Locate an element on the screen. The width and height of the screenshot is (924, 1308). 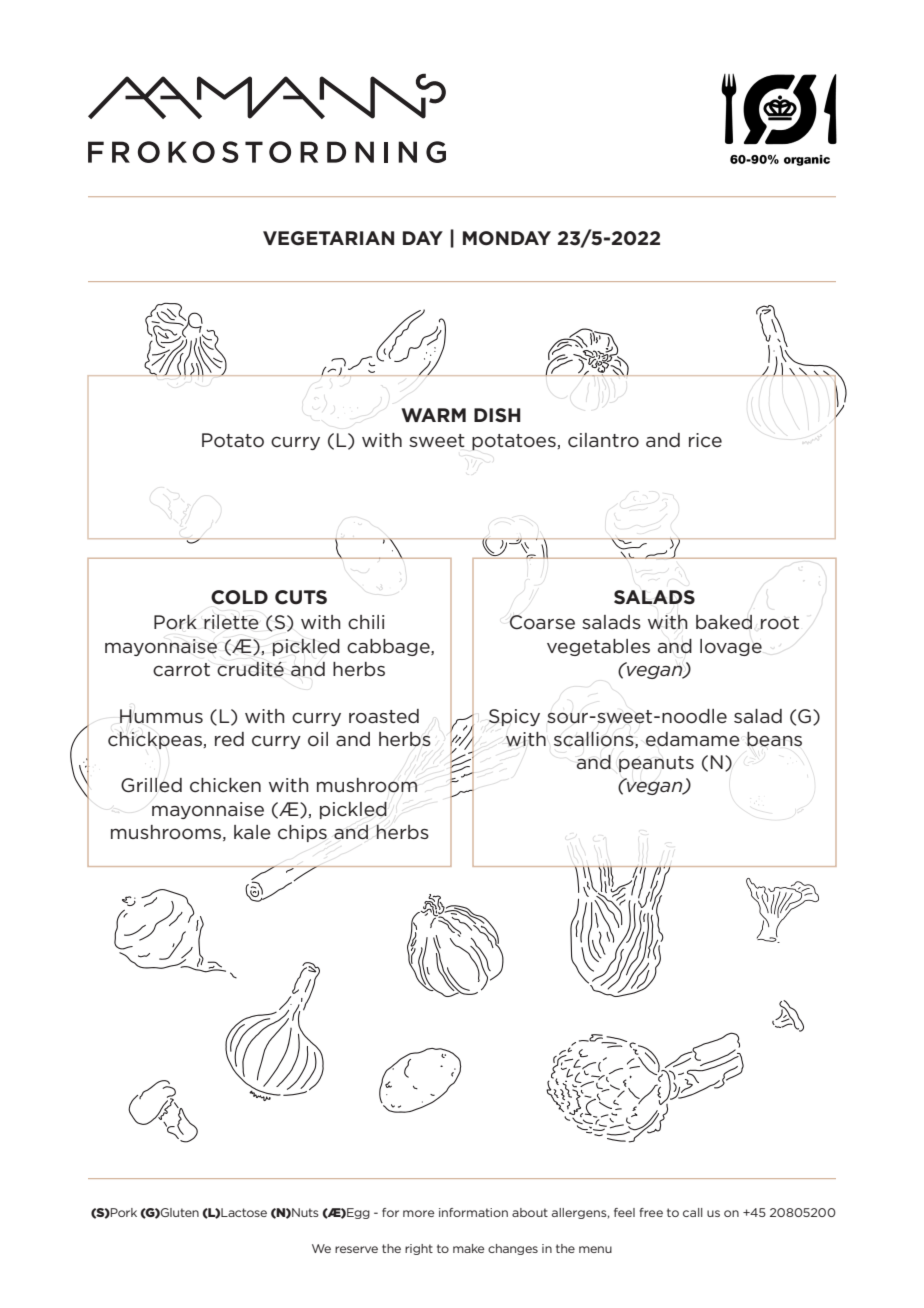
reserve is located at coordinates (356, 1249).
